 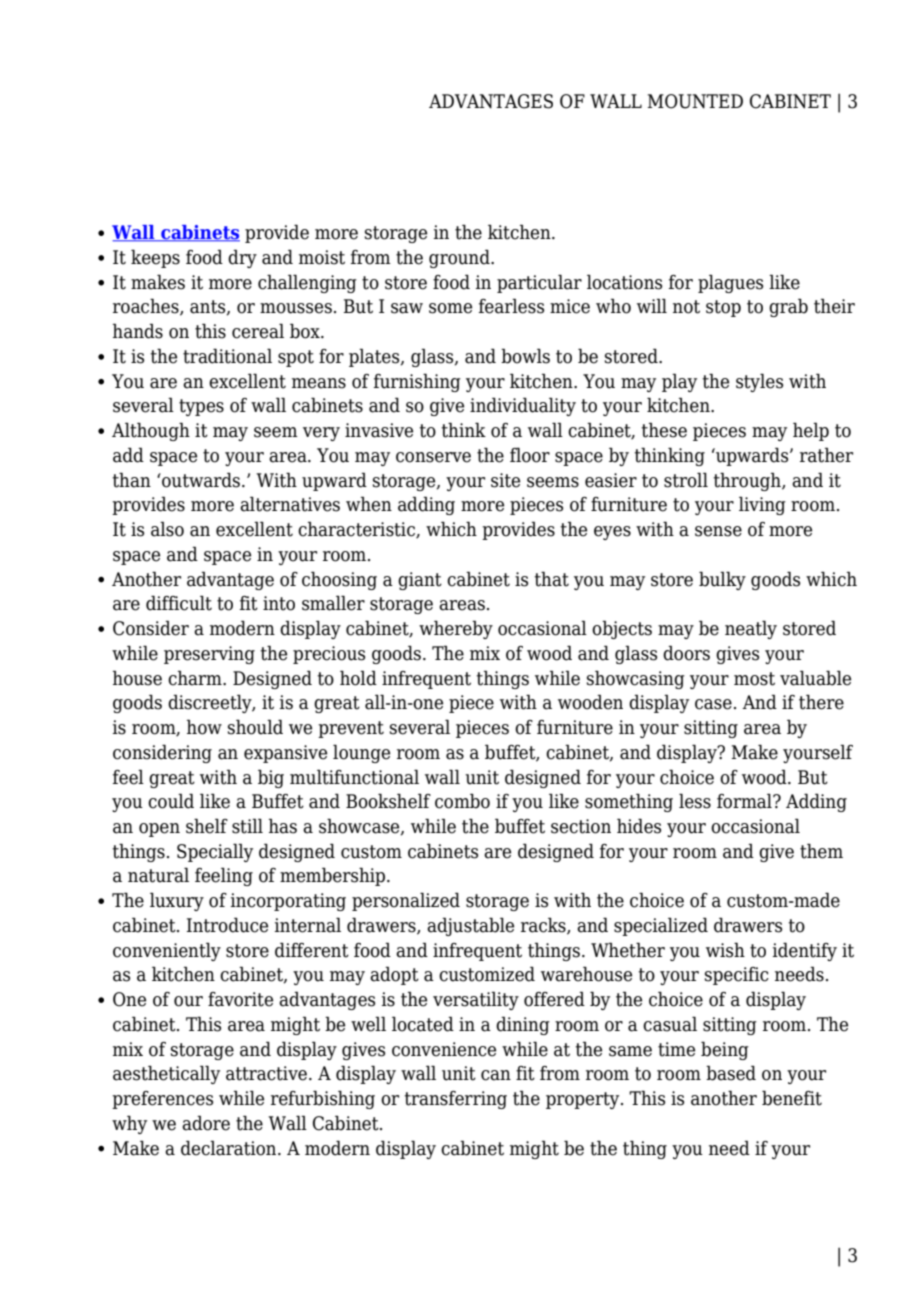 What do you see at coordinates (460, 258) in the screenshot?
I see `ground` at bounding box center [460, 258].
